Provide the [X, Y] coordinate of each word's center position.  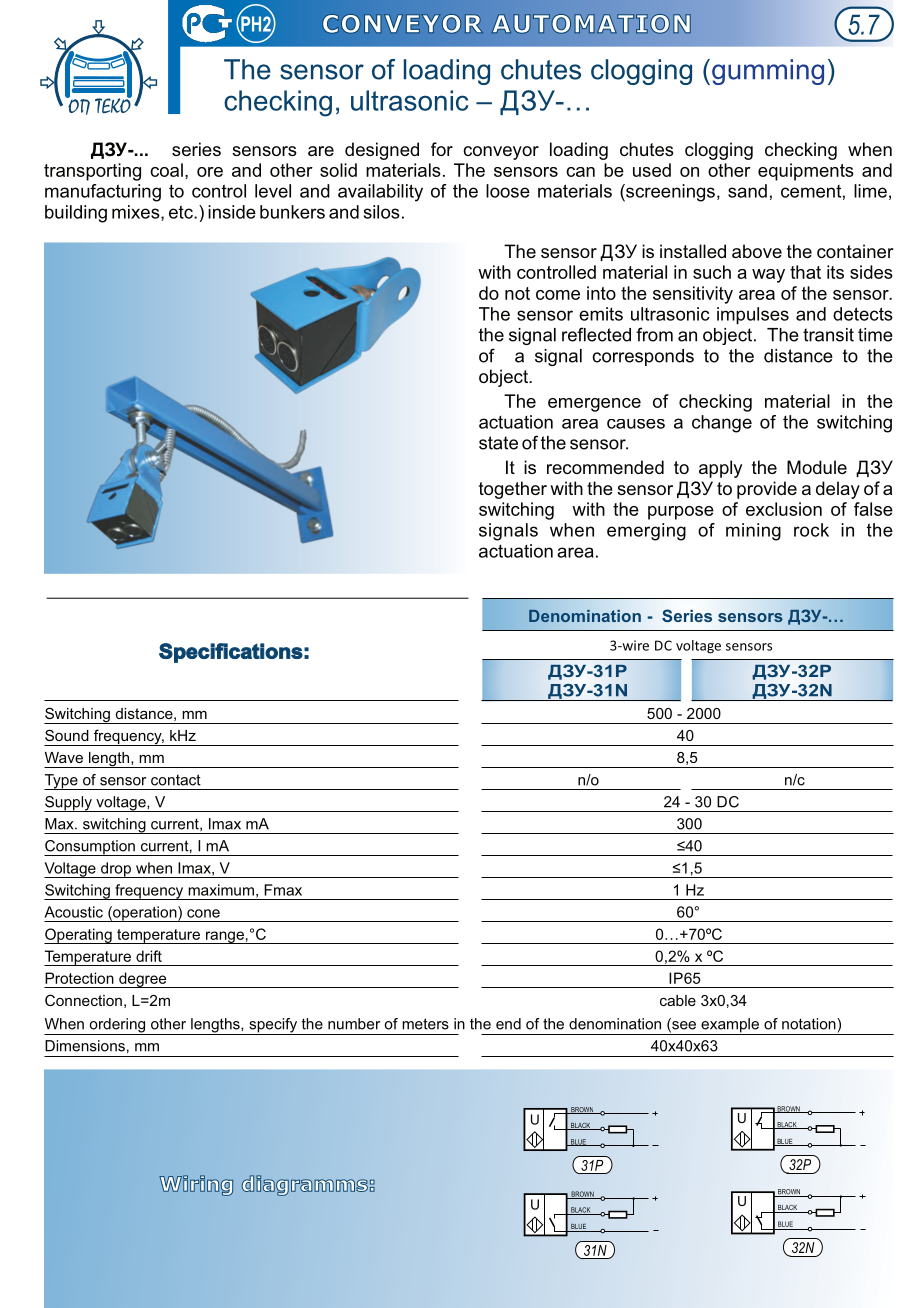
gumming [768, 72]
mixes [137, 213]
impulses [753, 316]
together [513, 490]
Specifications [231, 653]
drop [116, 870]
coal [166, 170]
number [354, 1024]
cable [678, 1000]
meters [425, 1024]
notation [810, 1024]
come [558, 295]
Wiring [196, 1185]
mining [753, 532]
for [442, 149]
